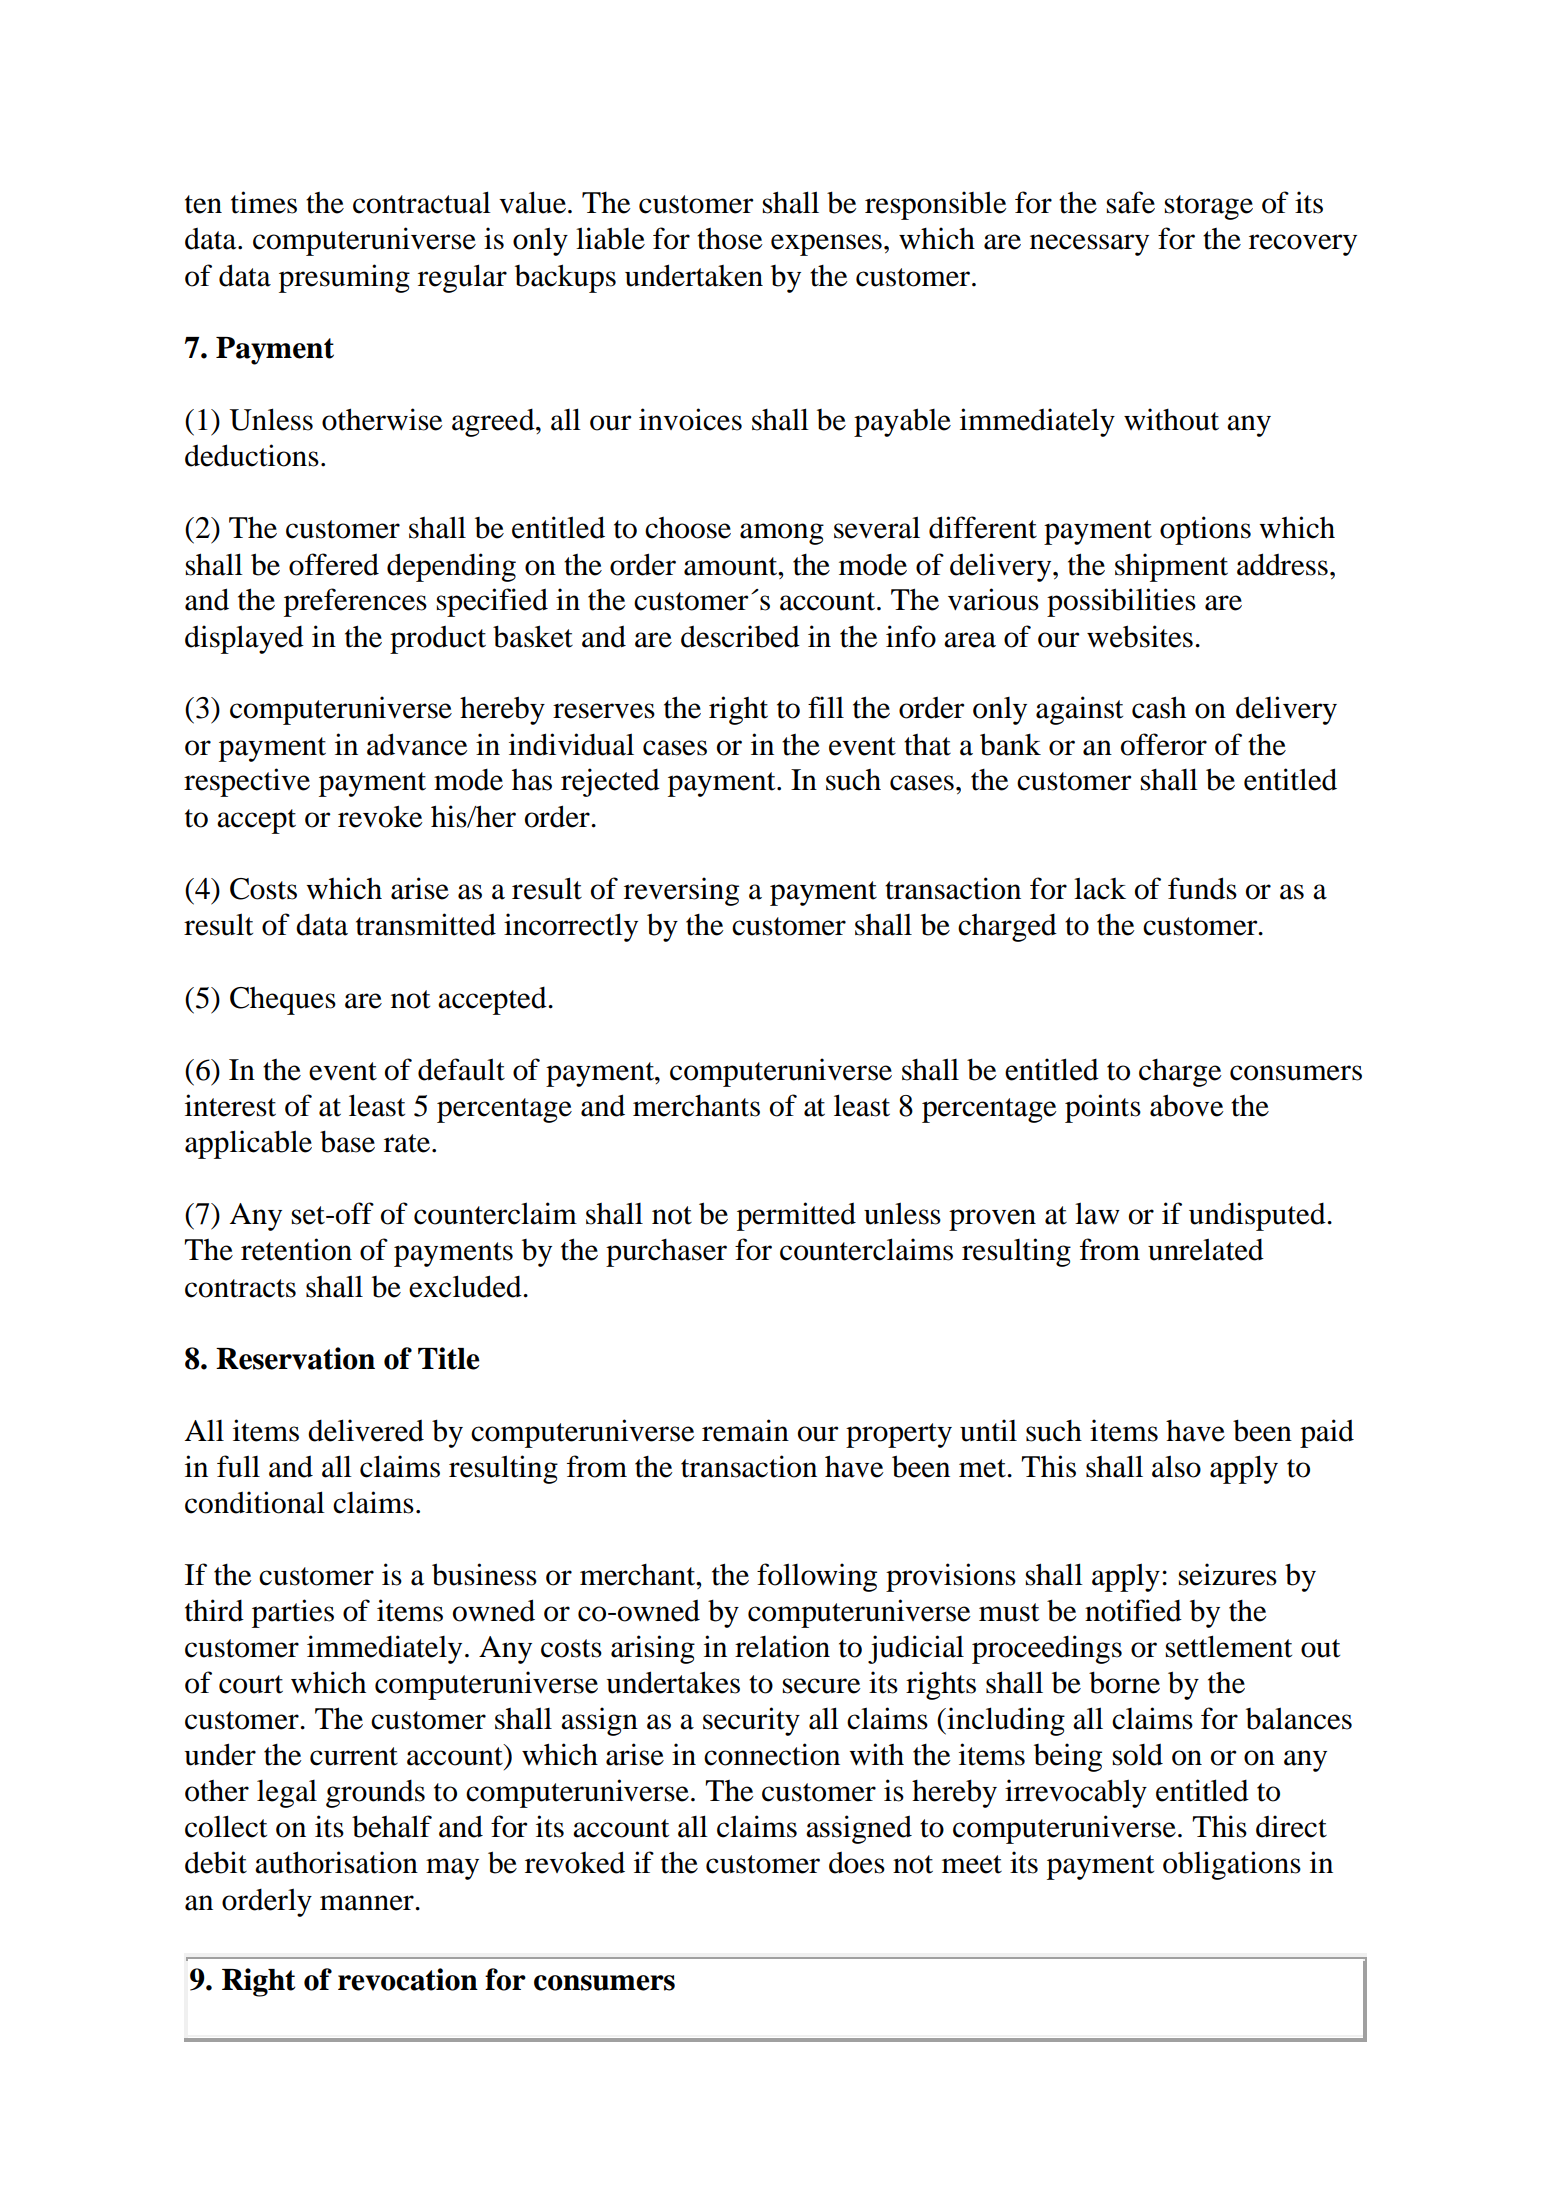  What do you see at coordinates (344, 278) in the page?
I see `presuming` at bounding box center [344, 278].
